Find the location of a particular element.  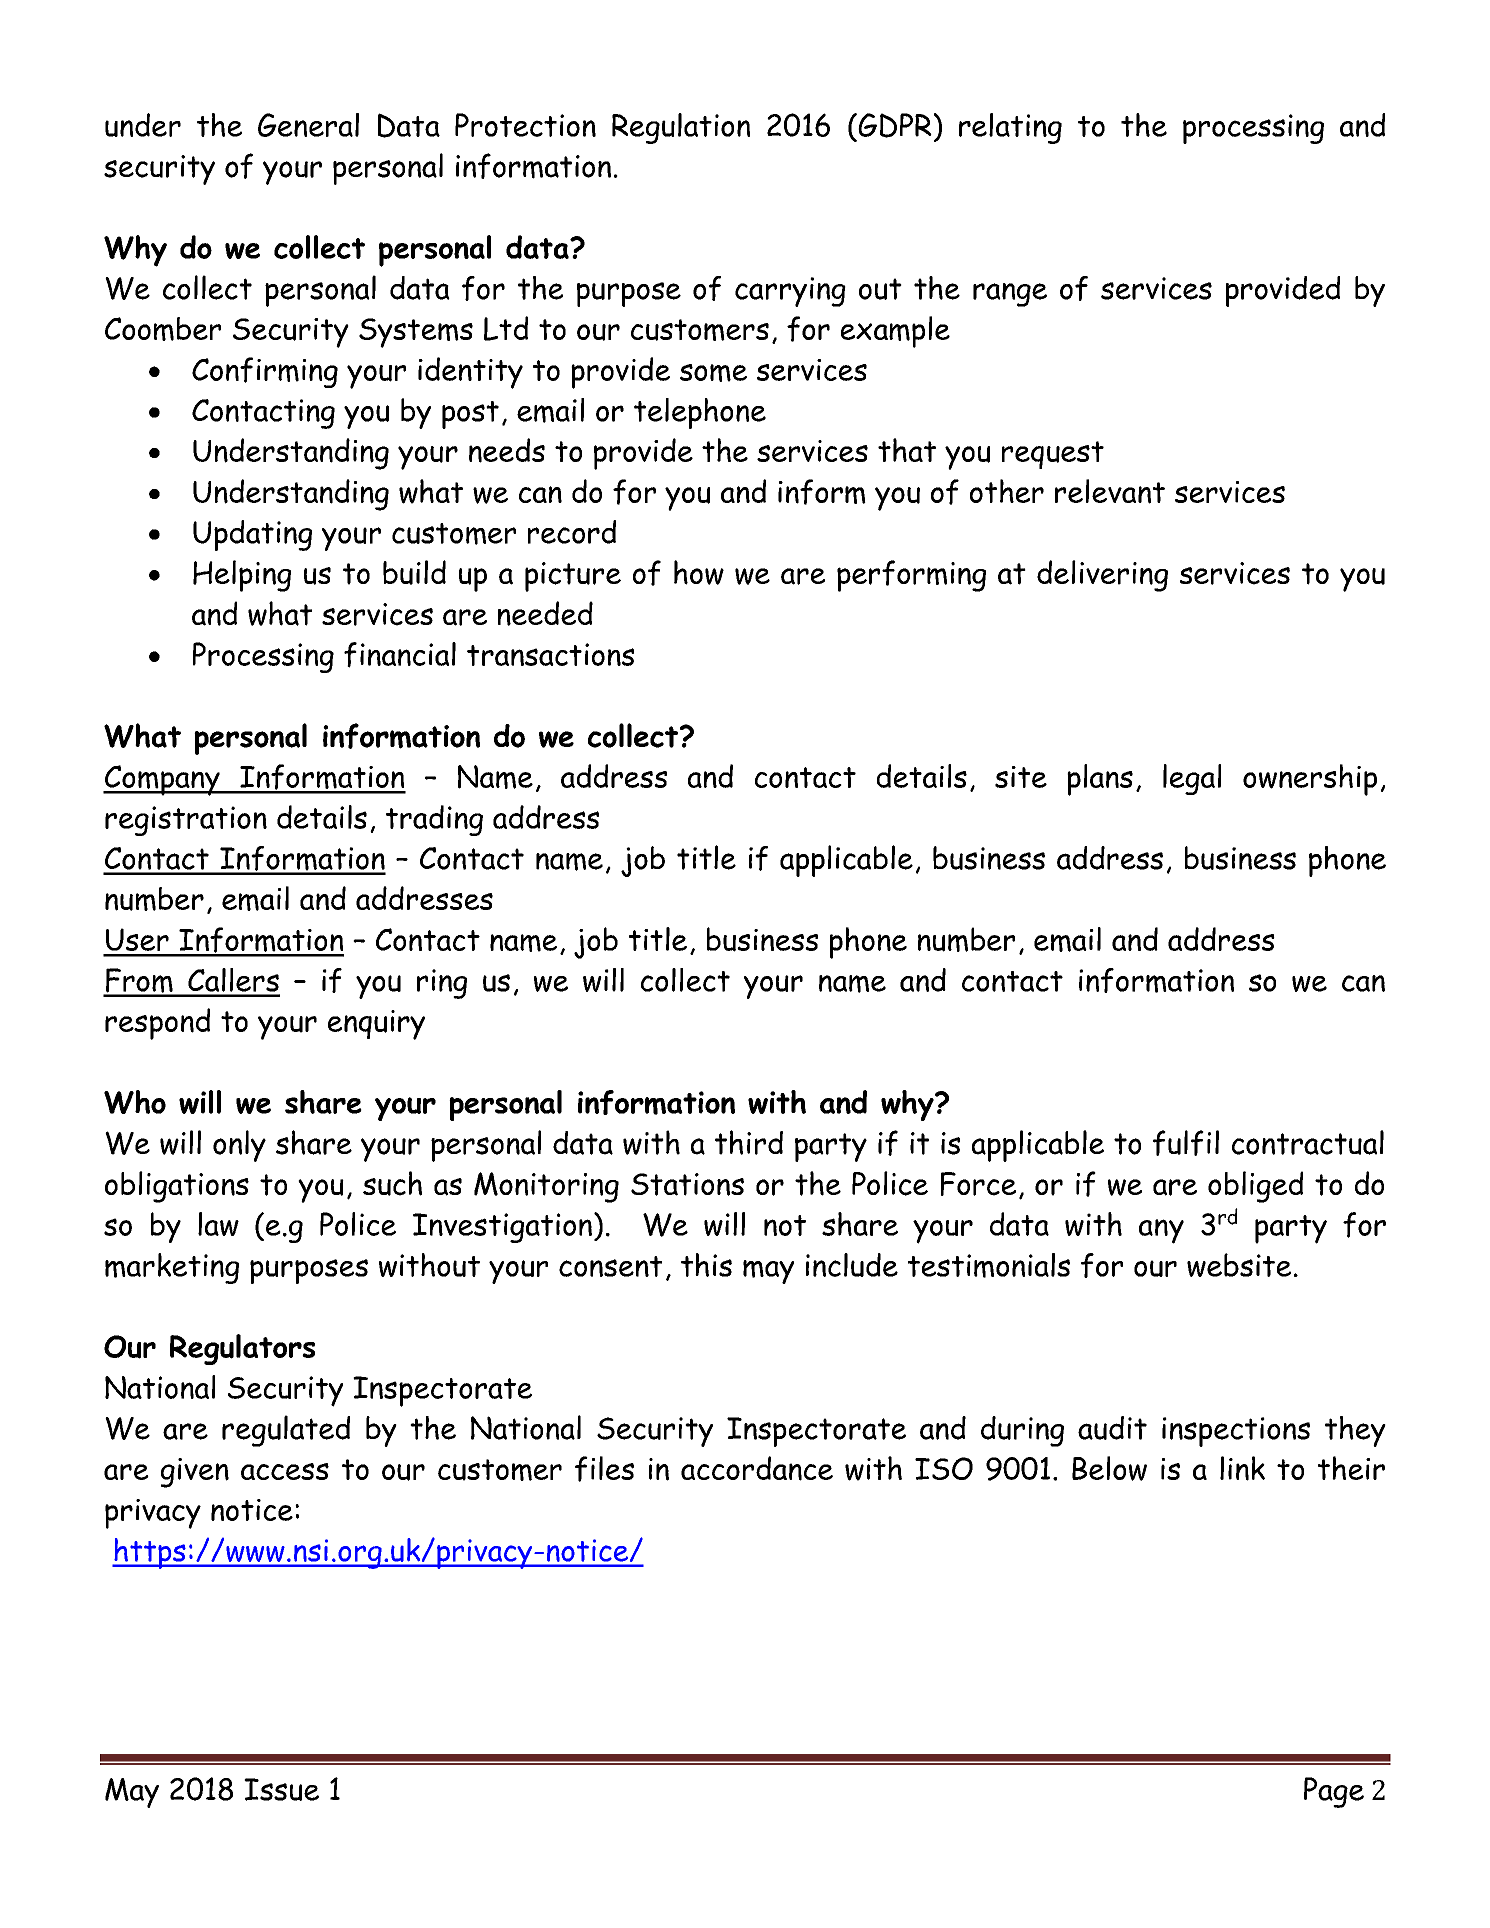

enquiry is located at coordinates (376, 1025).
